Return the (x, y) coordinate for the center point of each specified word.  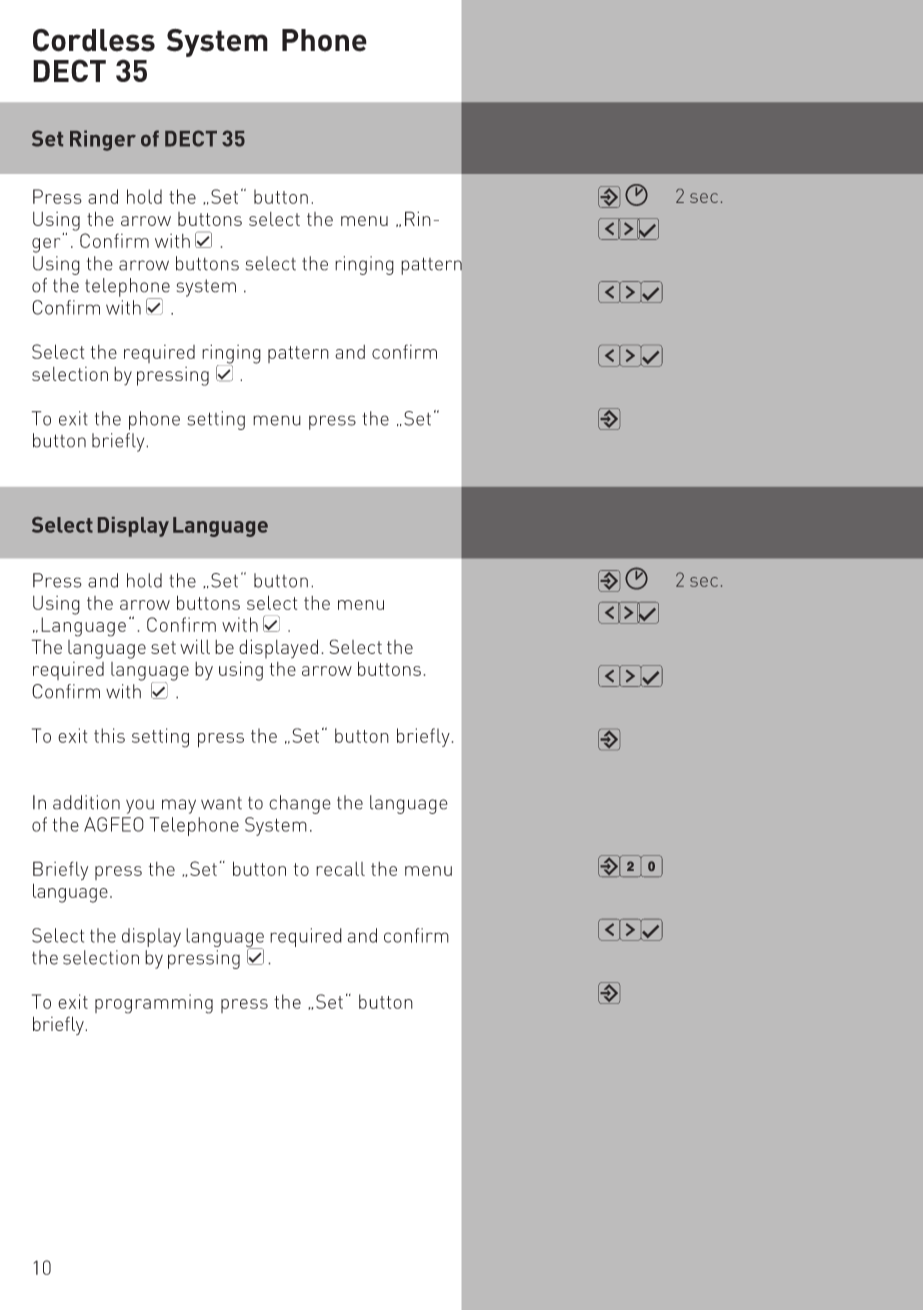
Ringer (103, 140)
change (300, 804)
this (109, 735)
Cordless (94, 40)
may (179, 806)
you (140, 806)
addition (86, 802)
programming (154, 1004)
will (195, 646)
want (221, 803)
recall (340, 869)
